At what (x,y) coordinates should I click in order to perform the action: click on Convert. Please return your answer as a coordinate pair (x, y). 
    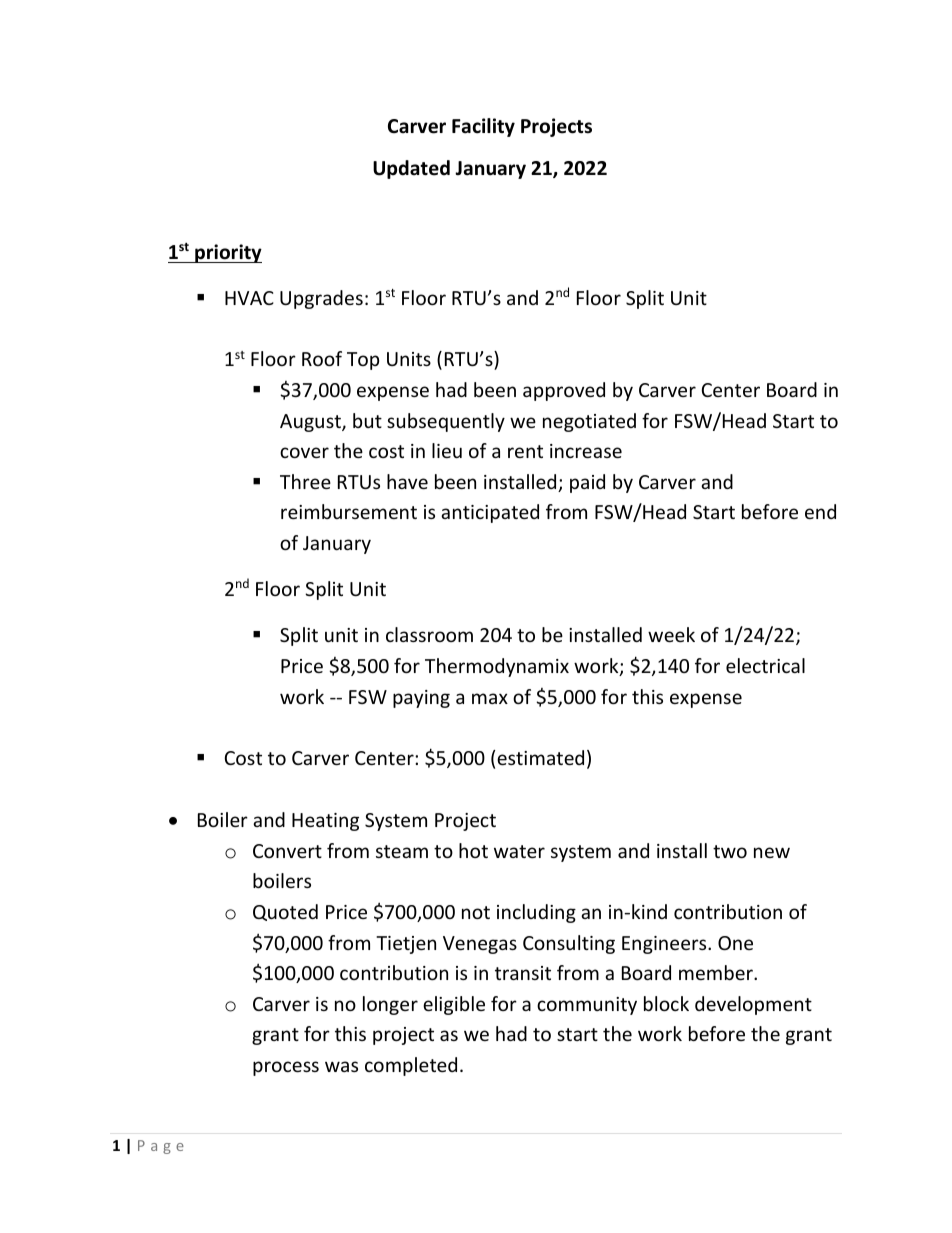
    Looking at the image, I should click on (287, 851).
